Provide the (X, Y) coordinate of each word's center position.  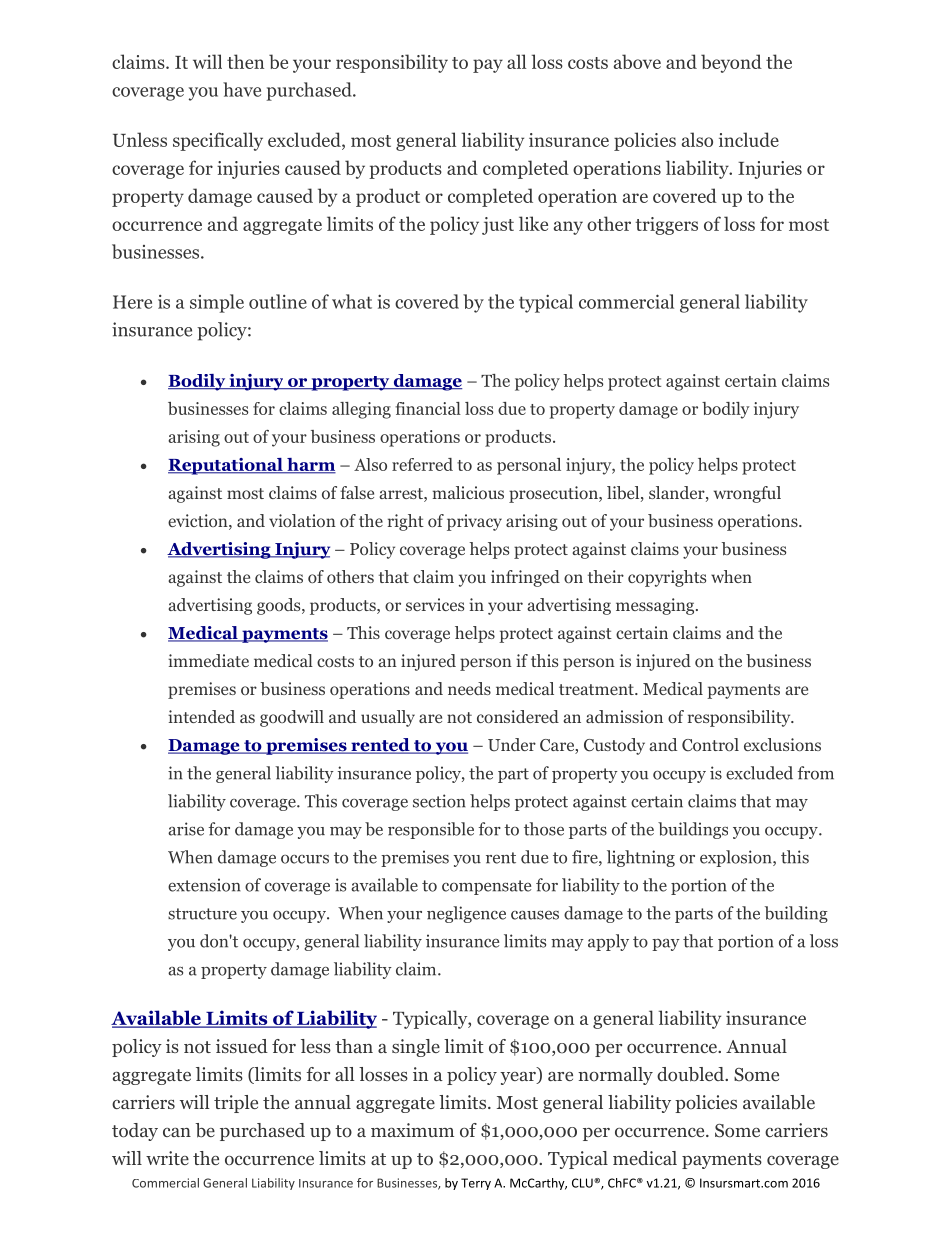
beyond (731, 63)
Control (710, 745)
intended (201, 716)
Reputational (226, 466)
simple (217, 303)
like (533, 223)
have (242, 89)
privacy (474, 522)
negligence (466, 914)
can (177, 1132)
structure (202, 914)
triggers (666, 226)
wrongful (747, 494)
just (498, 226)
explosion (737, 858)
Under (512, 744)
